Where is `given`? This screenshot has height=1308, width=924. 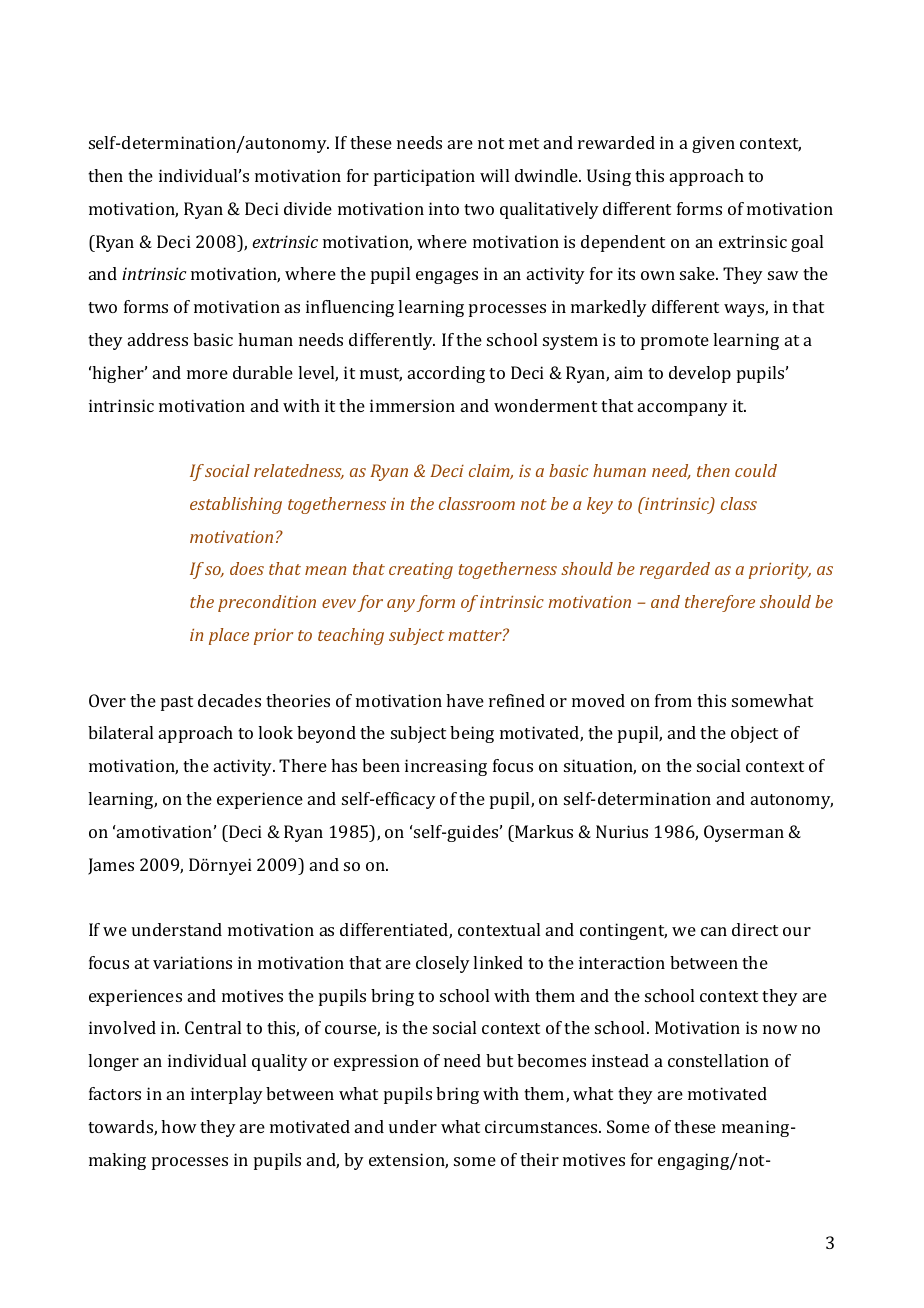
given is located at coordinates (713, 144).
